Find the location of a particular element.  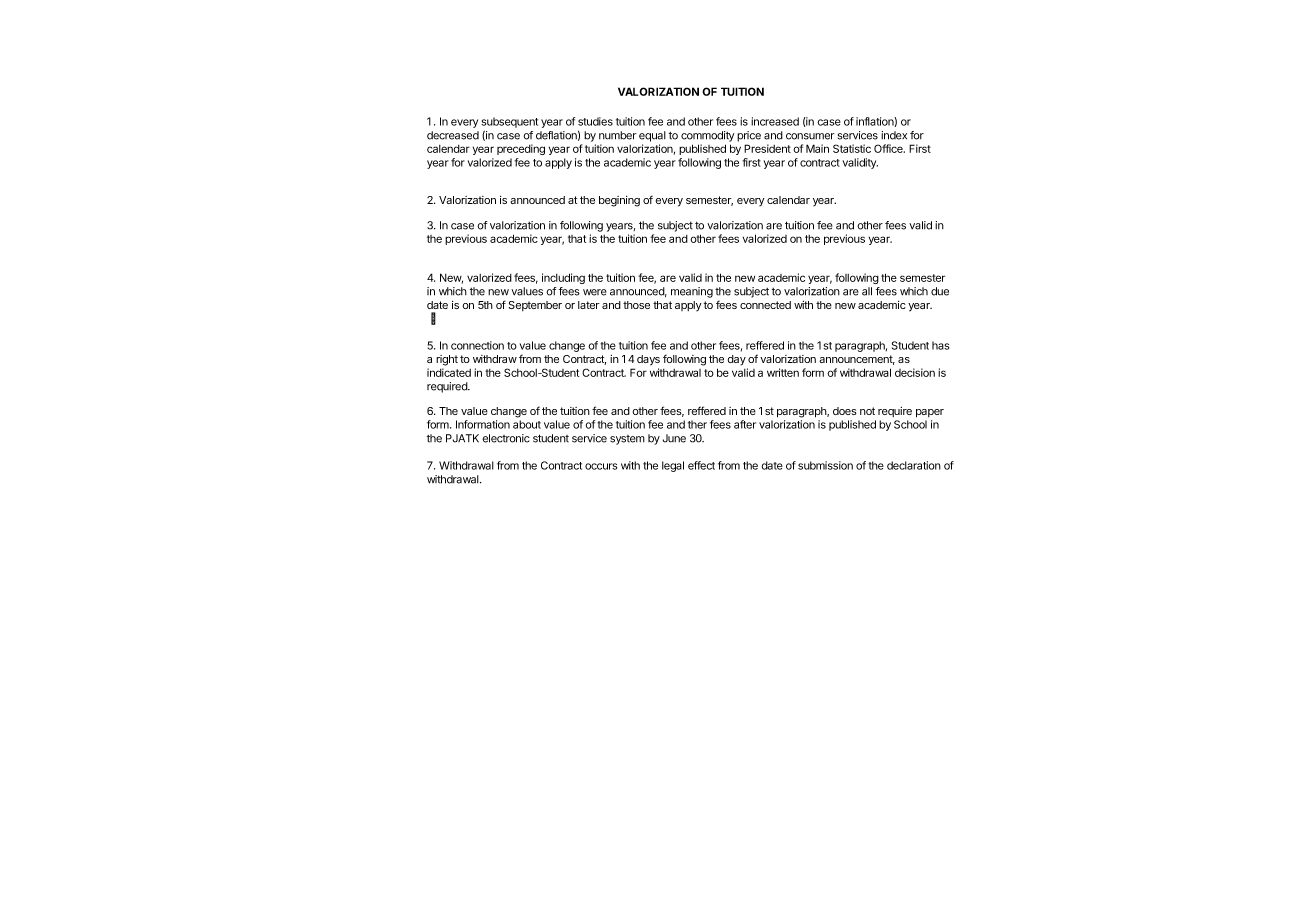

connection is located at coordinates (477, 345).
